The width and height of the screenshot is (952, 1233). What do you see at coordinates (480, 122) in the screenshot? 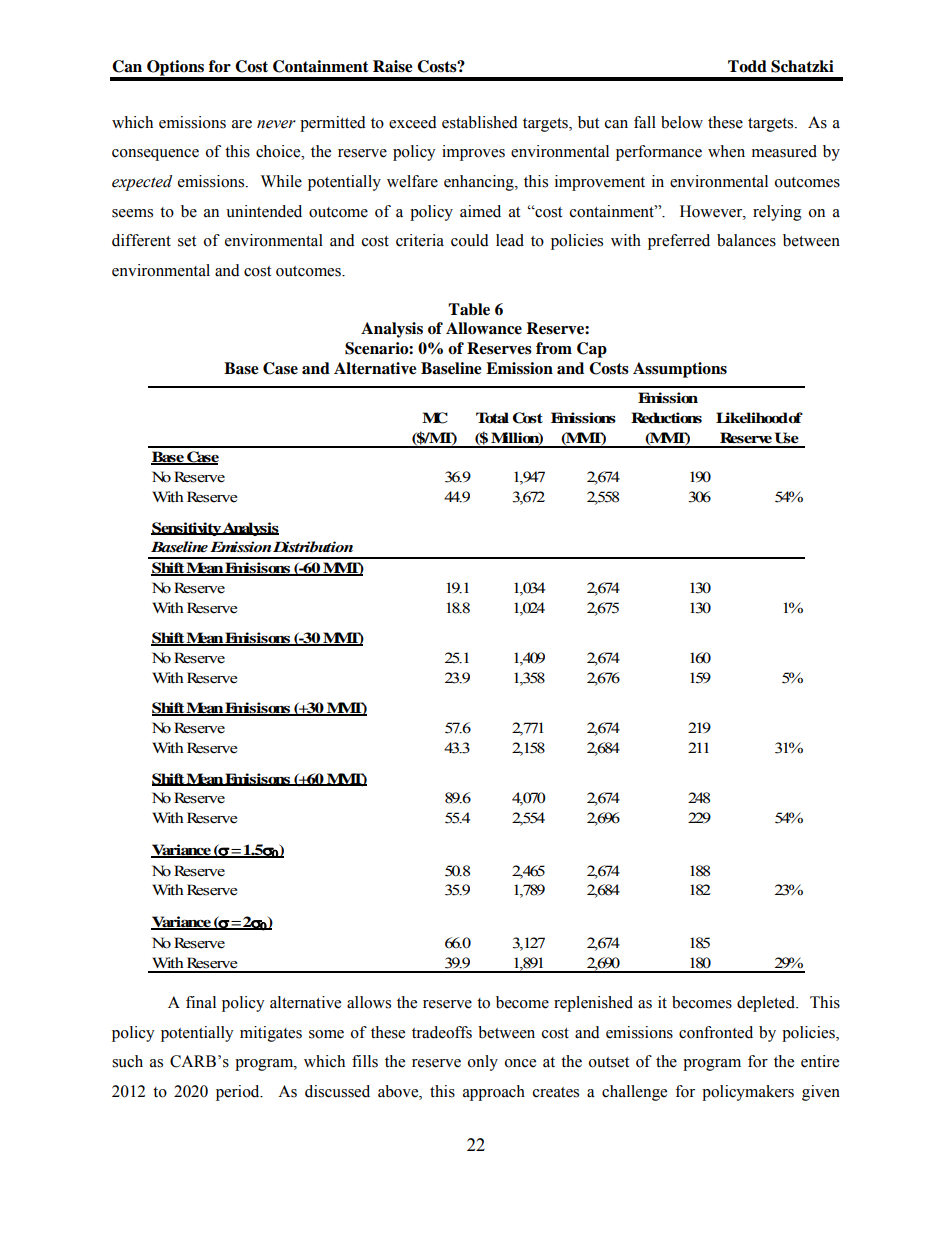
I see `established` at bounding box center [480, 122].
